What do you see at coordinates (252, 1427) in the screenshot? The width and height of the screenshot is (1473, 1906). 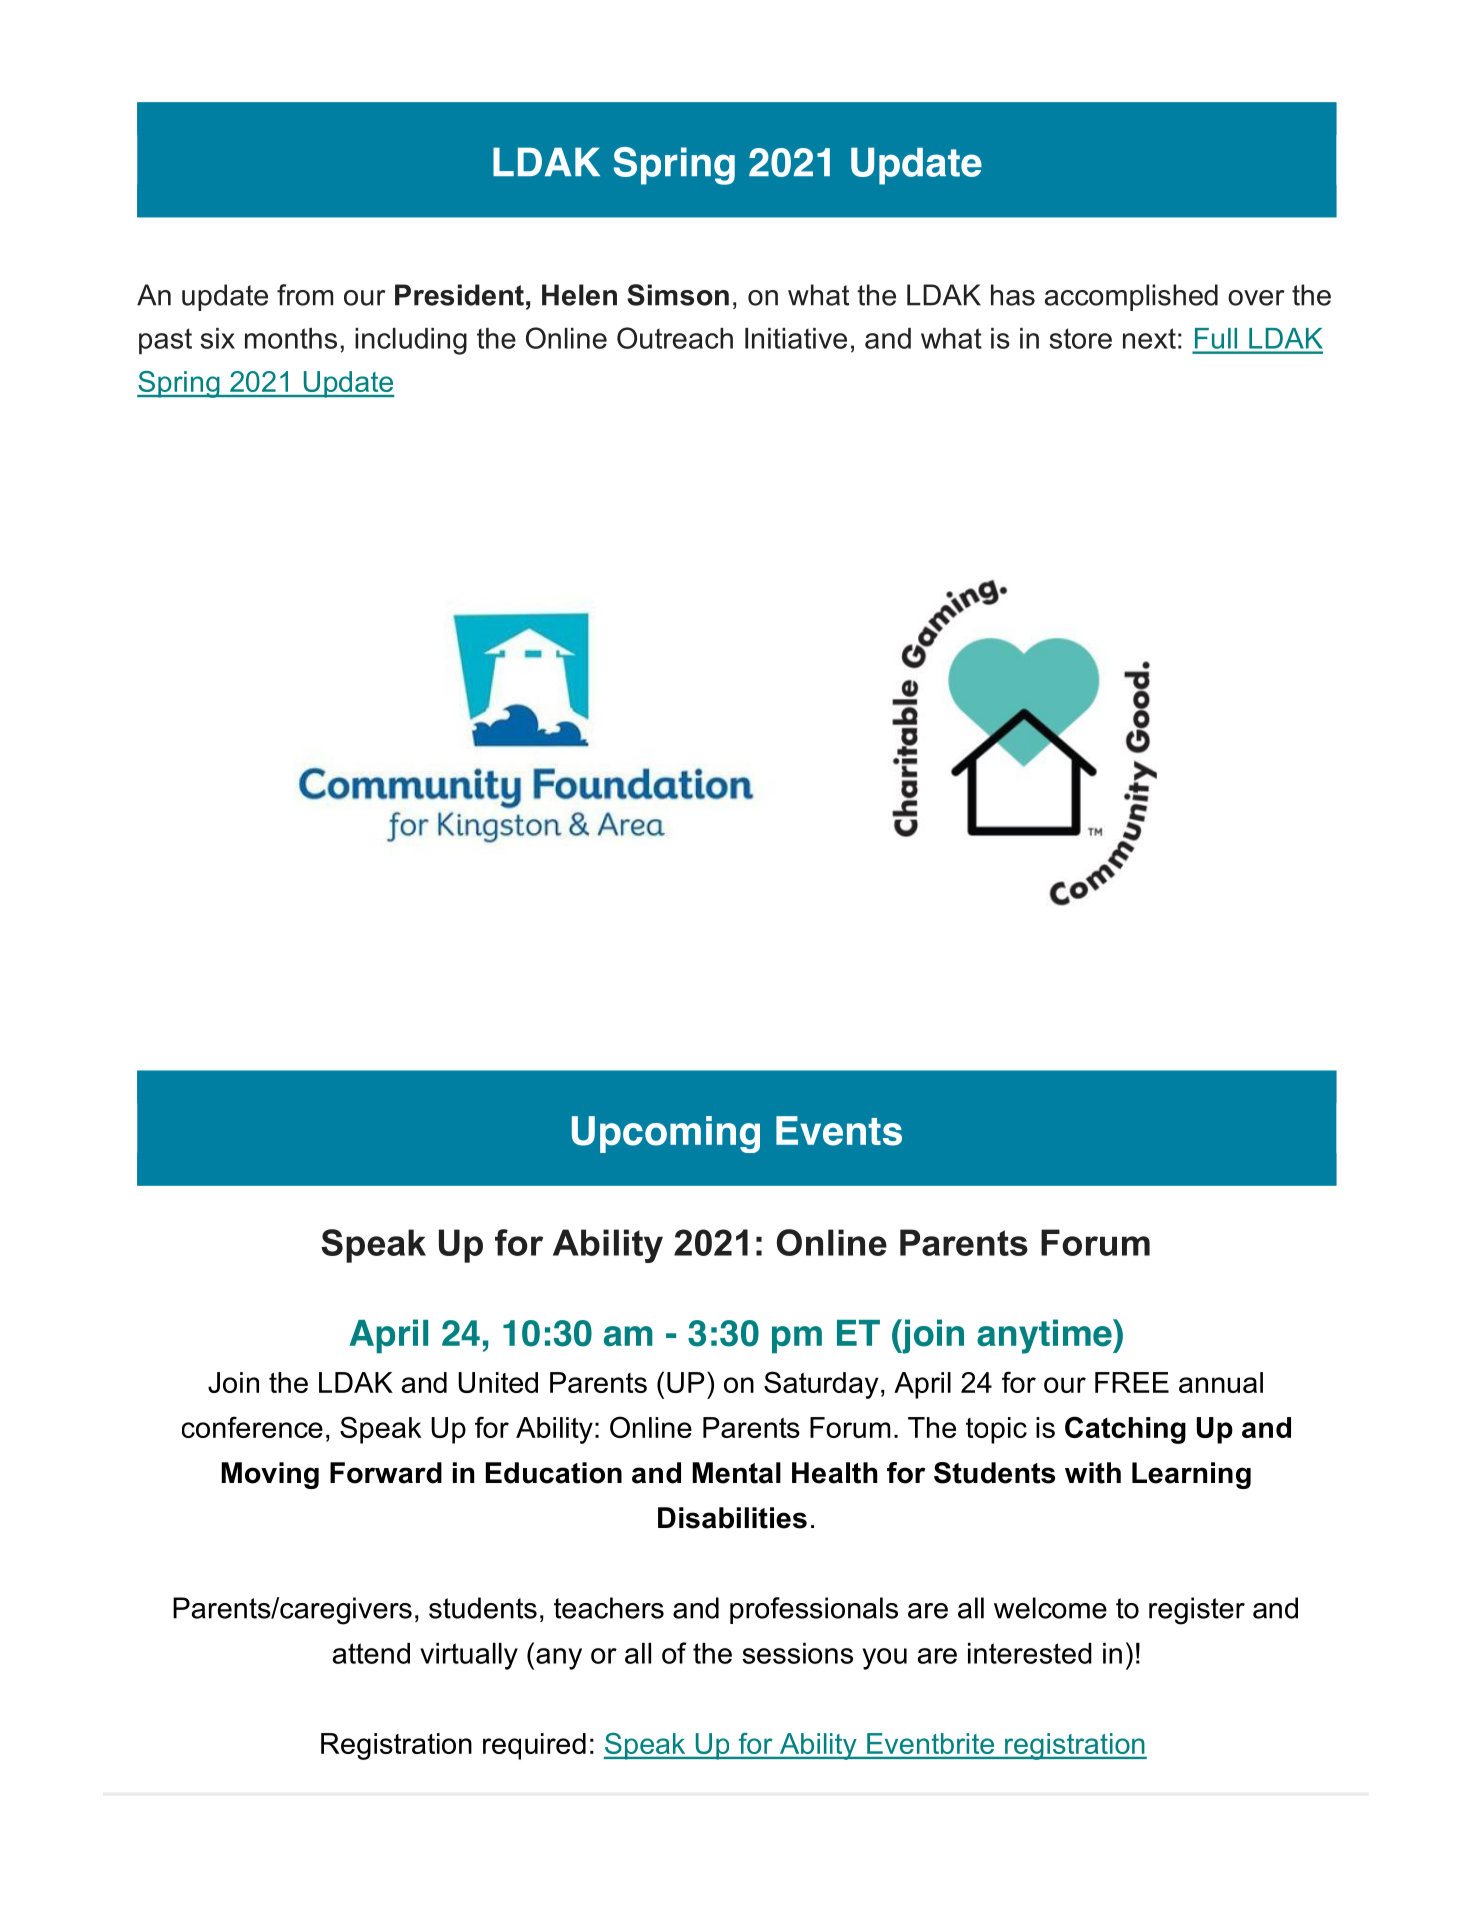 I see `conference` at bounding box center [252, 1427].
